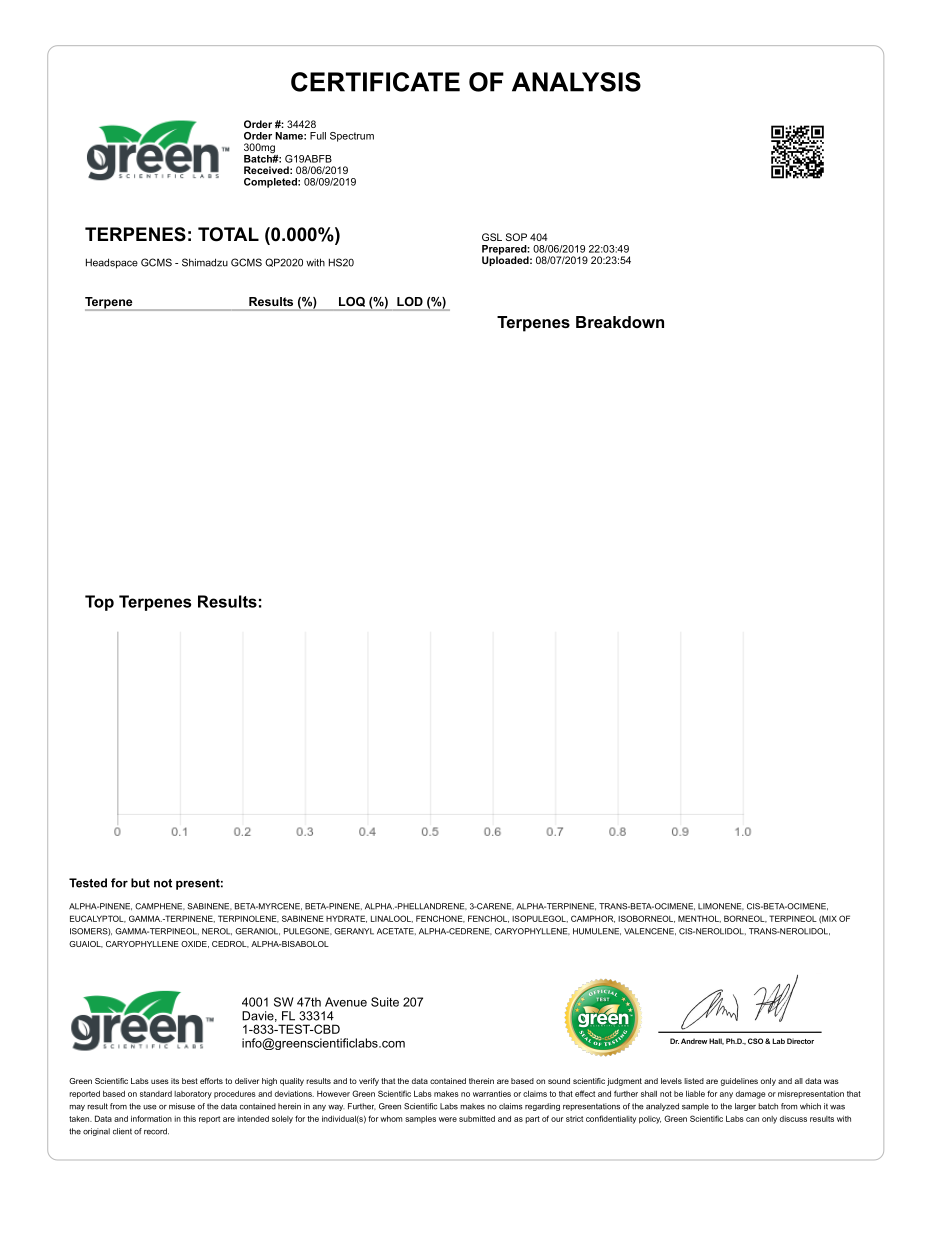 The width and height of the page is (952, 1233). I want to click on were, so click(448, 1119).
